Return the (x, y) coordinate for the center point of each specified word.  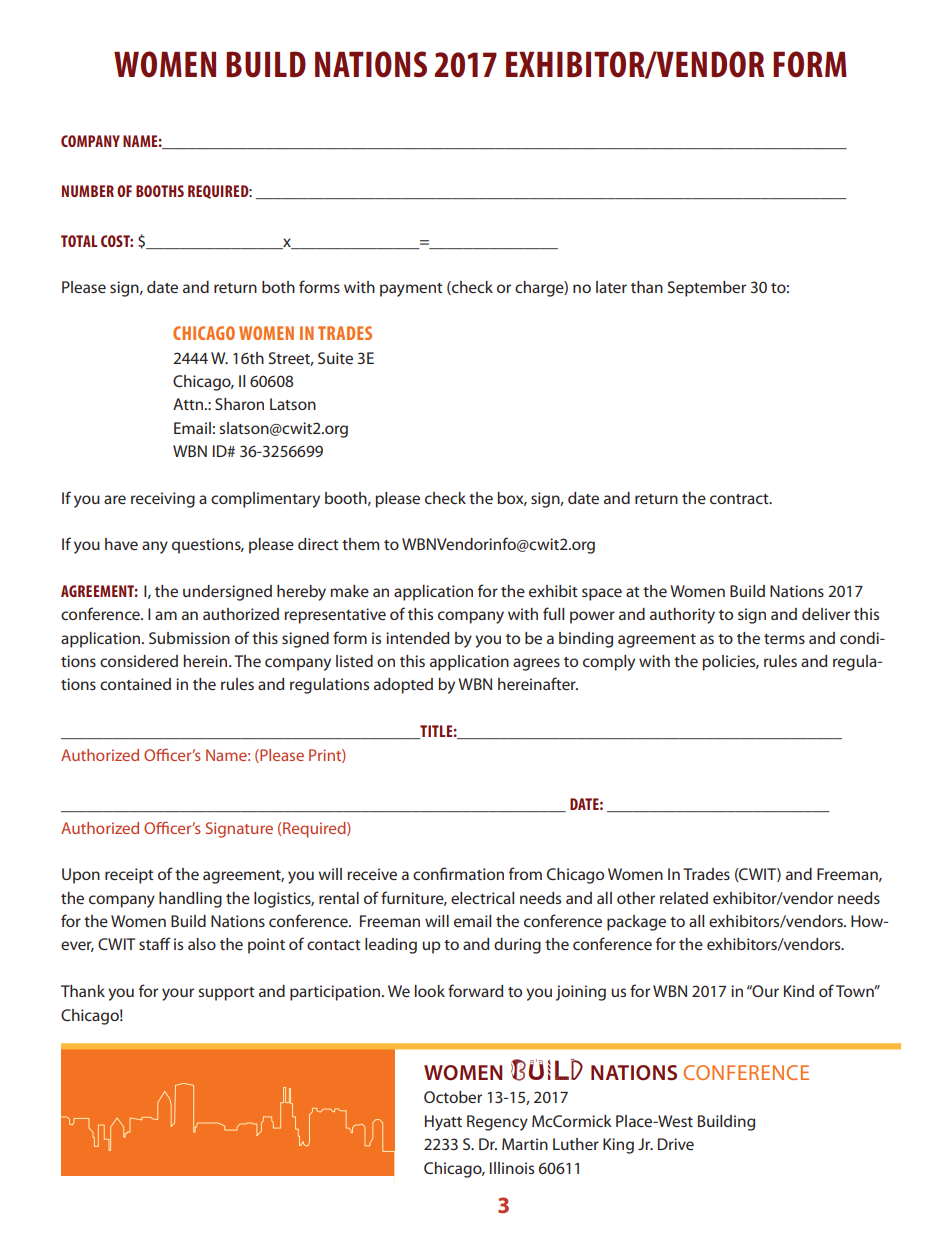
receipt (129, 876)
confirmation (458, 873)
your (178, 994)
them (360, 544)
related (684, 898)
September (707, 289)
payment (411, 290)
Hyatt (443, 1123)
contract (740, 499)
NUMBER (88, 191)
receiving (163, 500)
